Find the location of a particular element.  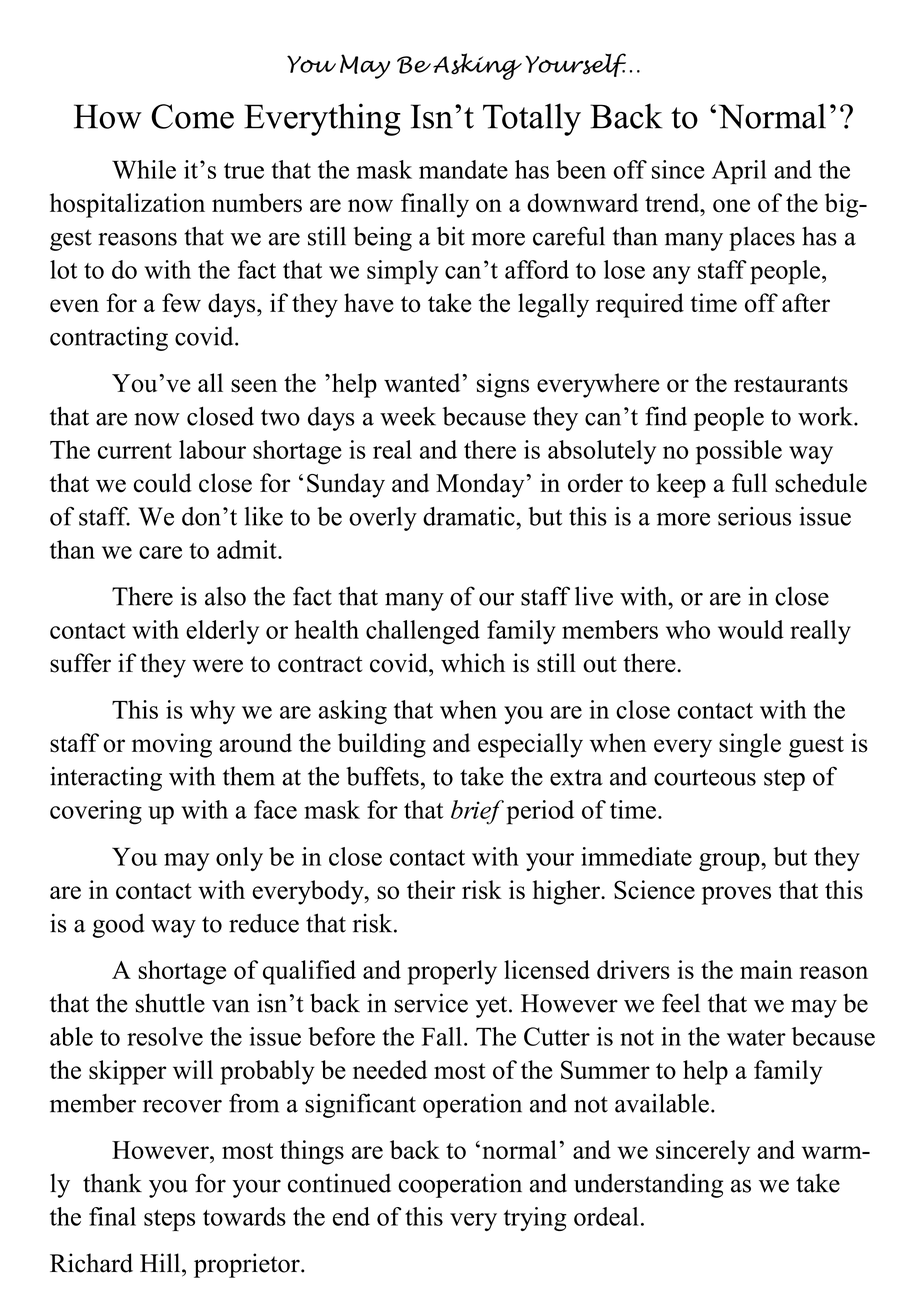

which is located at coordinates (473, 663).
